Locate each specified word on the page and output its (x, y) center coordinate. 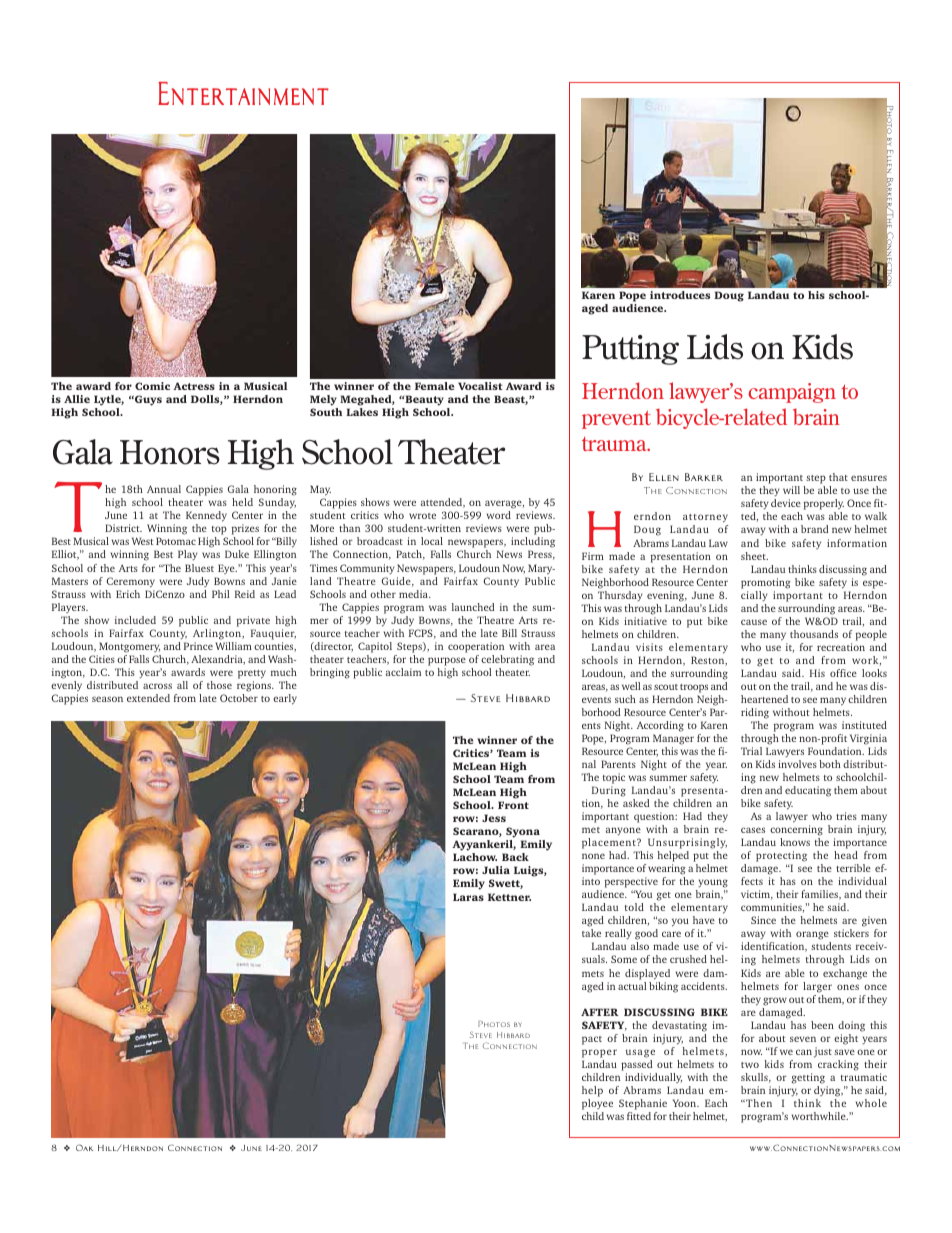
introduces (680, 295)
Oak (84, 1147)
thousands (814, 634)
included (135, 620)
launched (473, 607)
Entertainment (243, 93)
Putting (630, 350)
